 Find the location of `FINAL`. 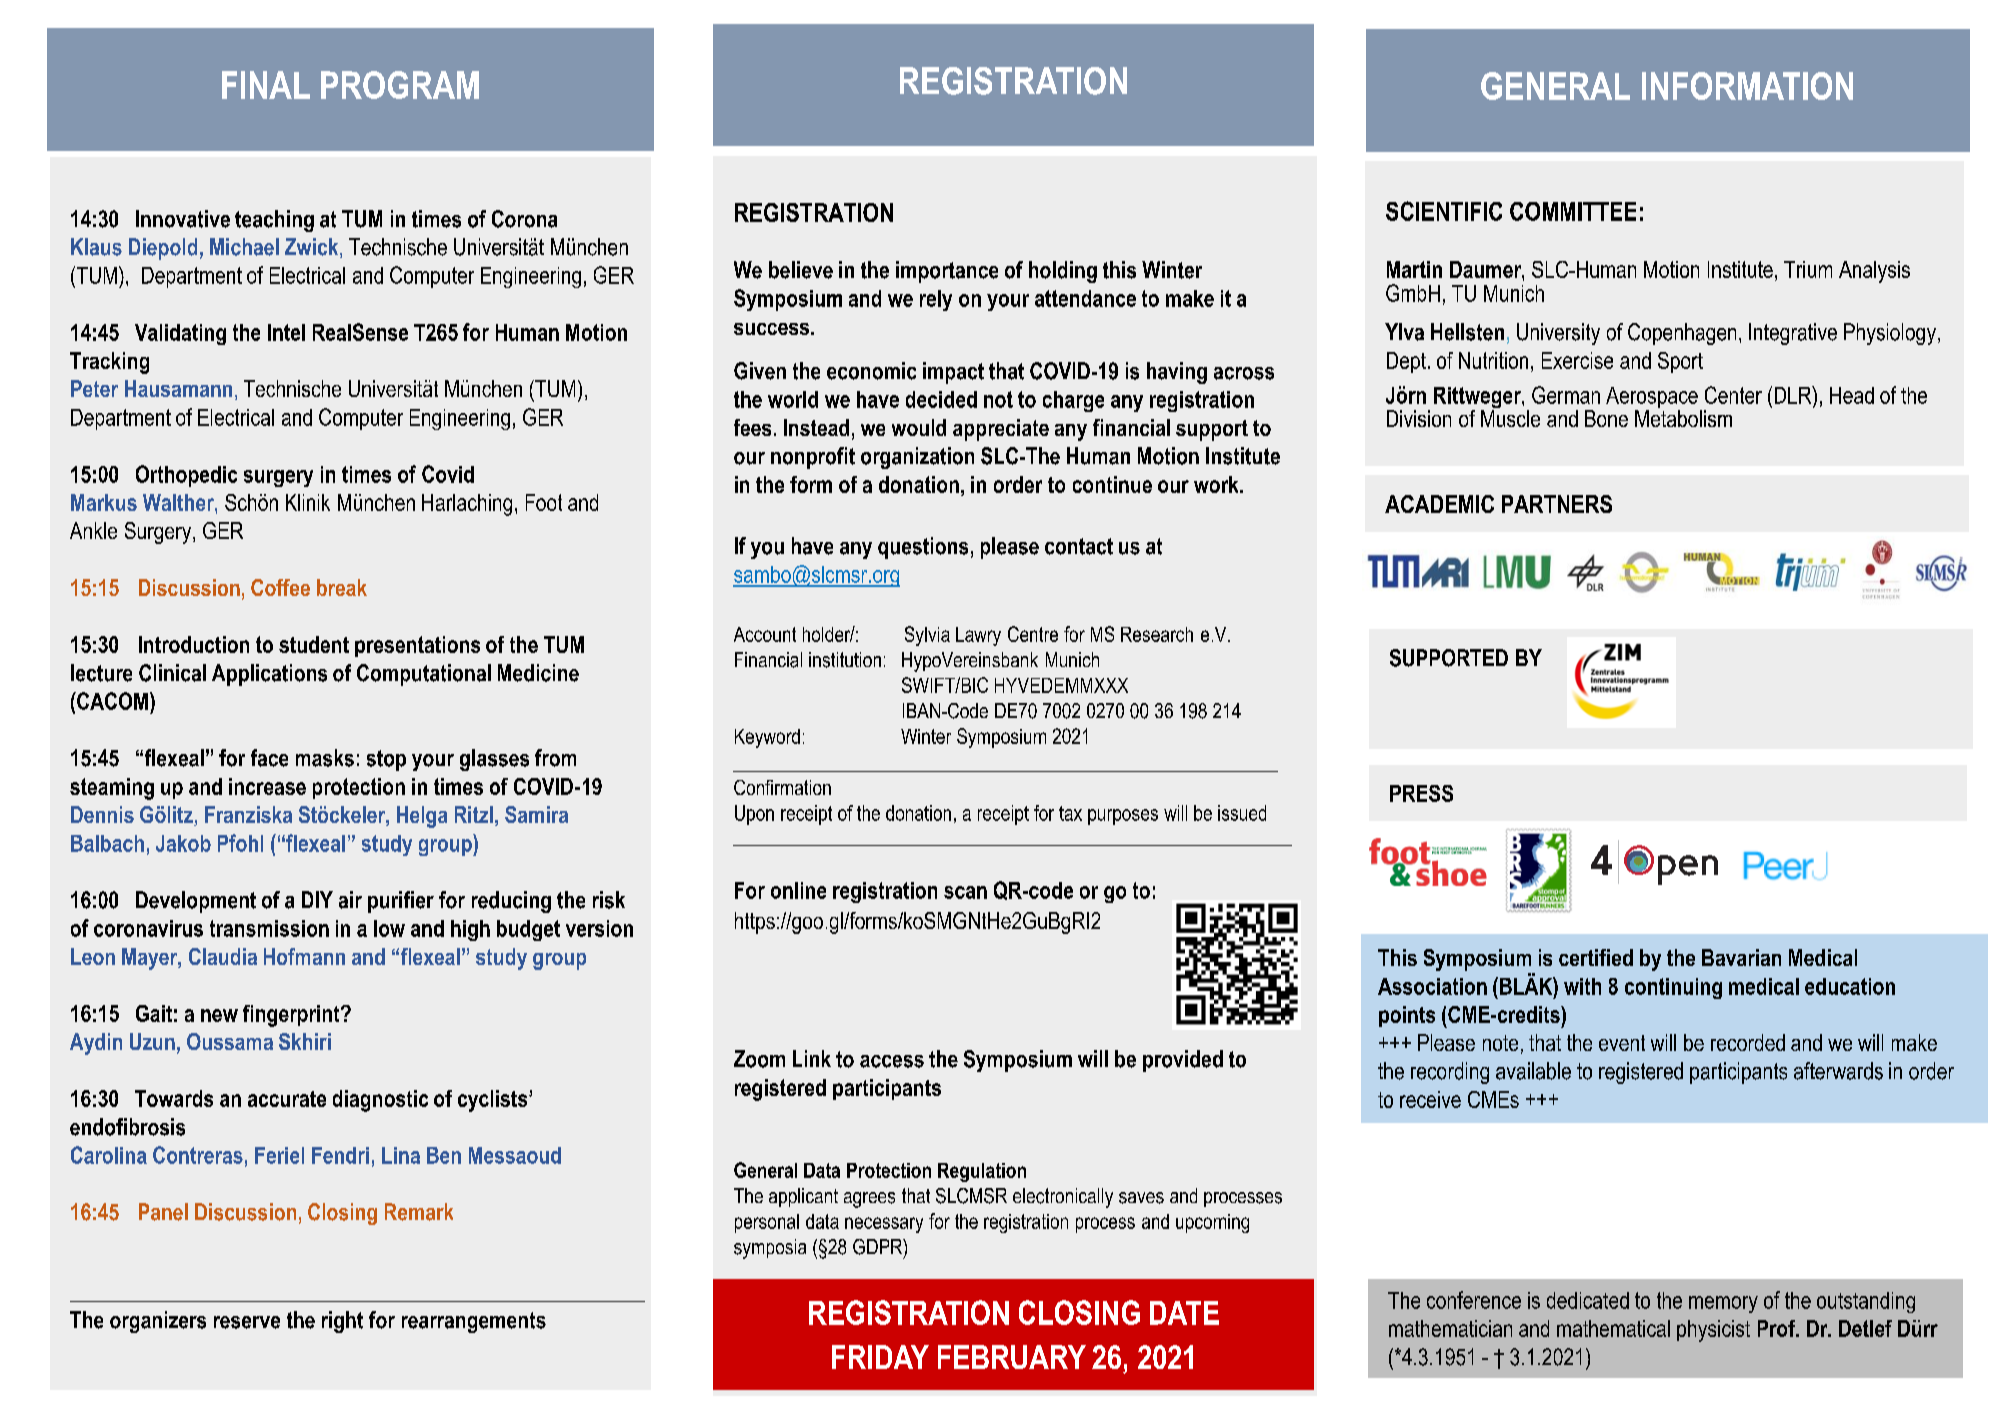

FINAL is located at coordinates (266, 85).
